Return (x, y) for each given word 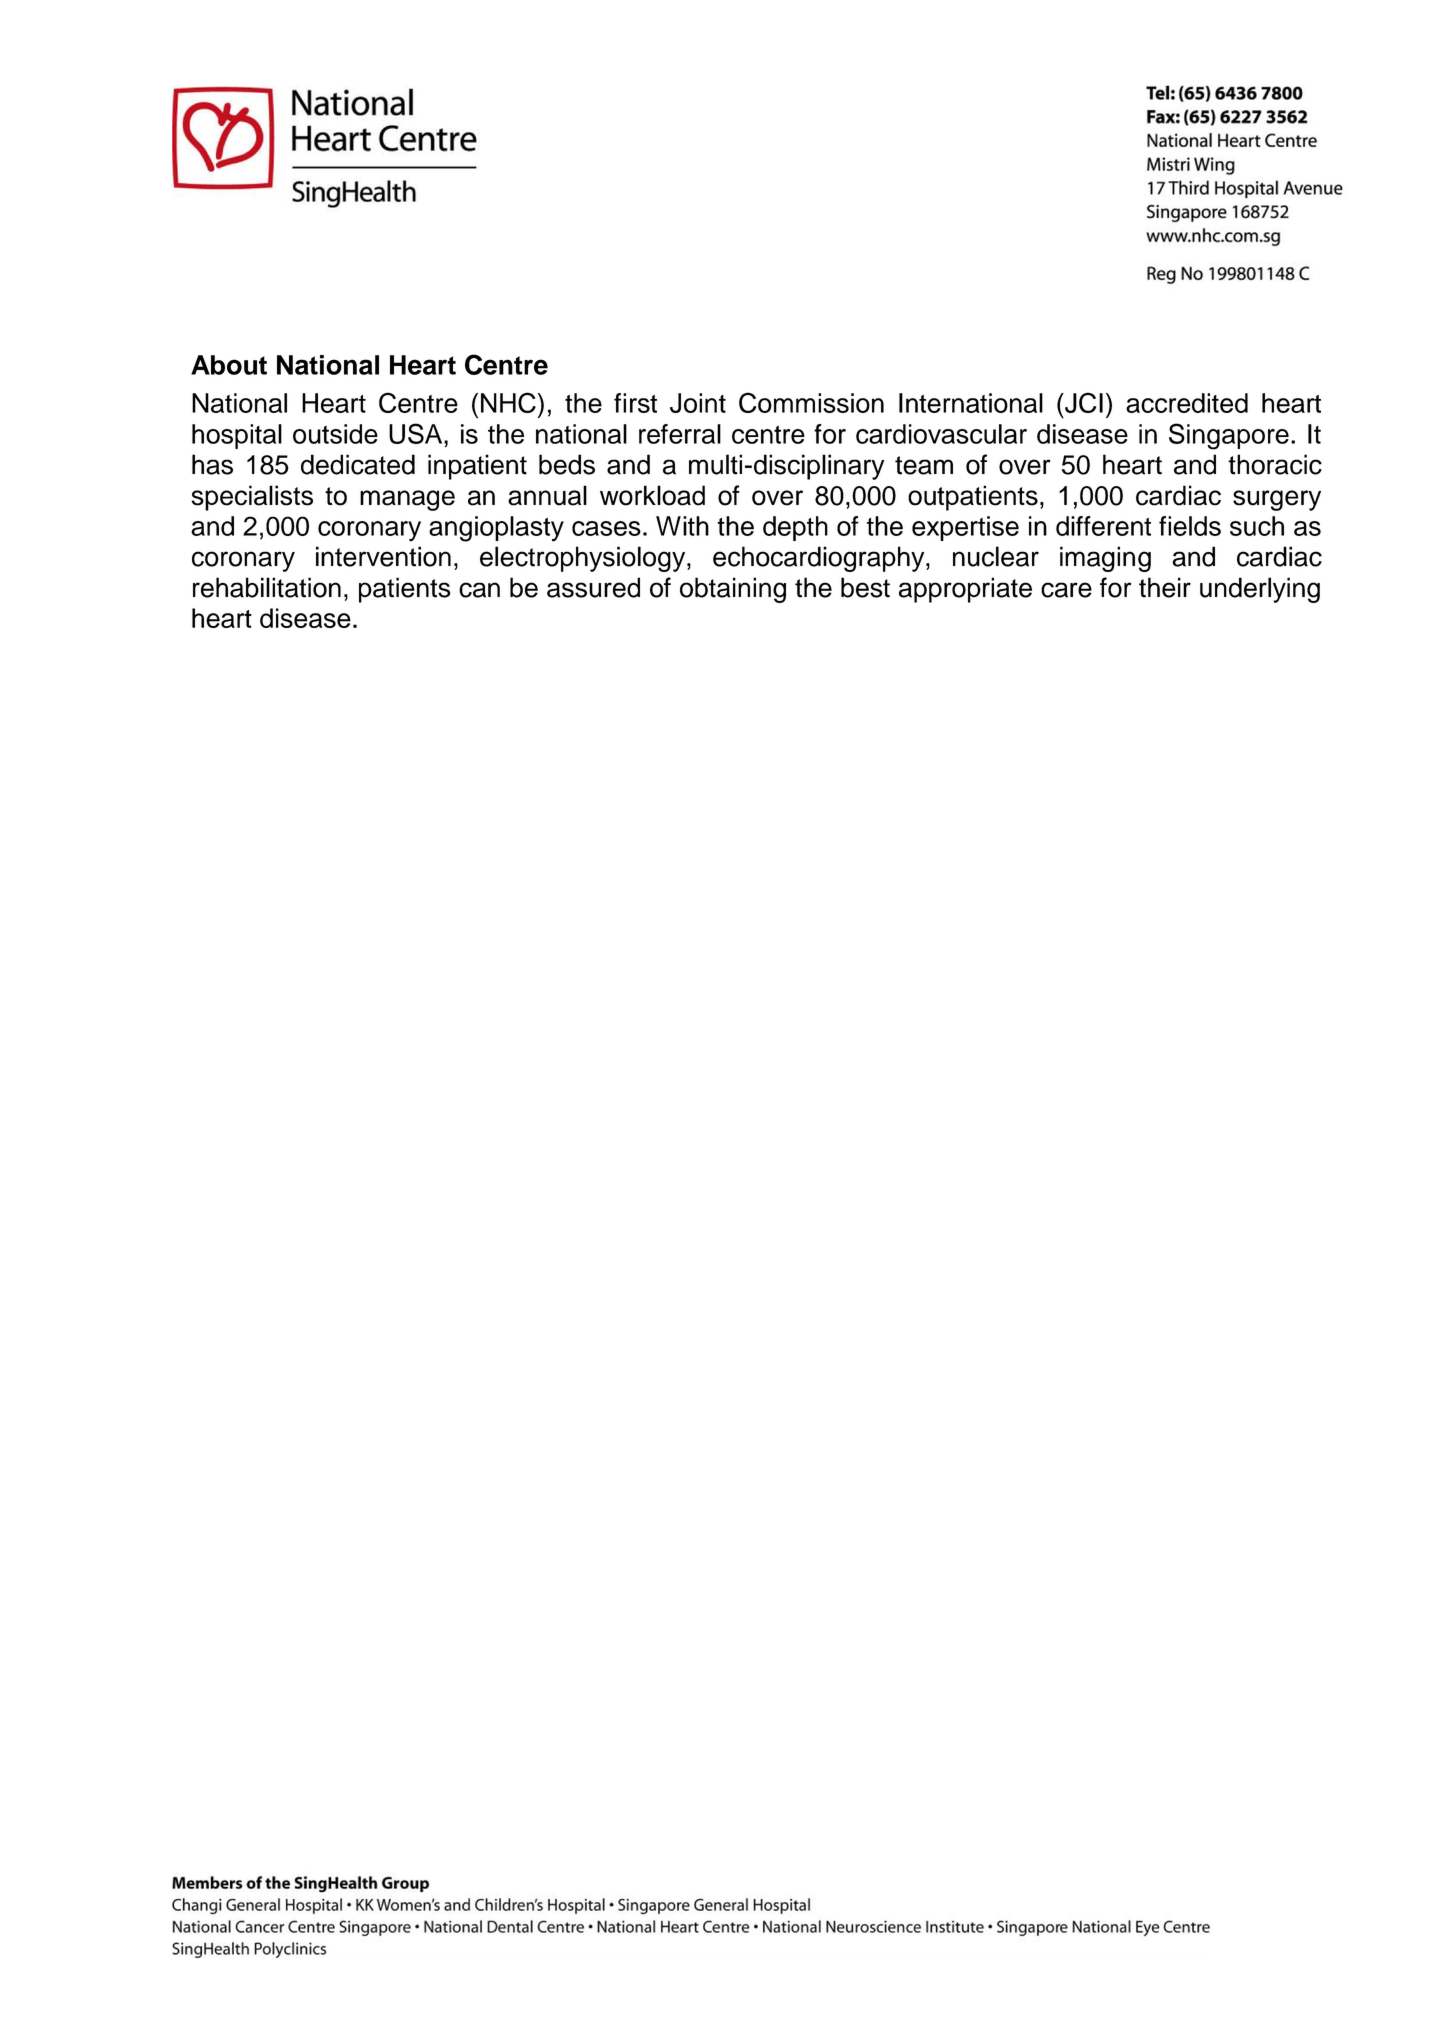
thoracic (1275, 464)
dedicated (358, 464)
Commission (811, 402)
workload (652, 495)
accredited (1187, 403)
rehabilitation (267, 587)
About (229, 365)
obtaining (733, 590)
